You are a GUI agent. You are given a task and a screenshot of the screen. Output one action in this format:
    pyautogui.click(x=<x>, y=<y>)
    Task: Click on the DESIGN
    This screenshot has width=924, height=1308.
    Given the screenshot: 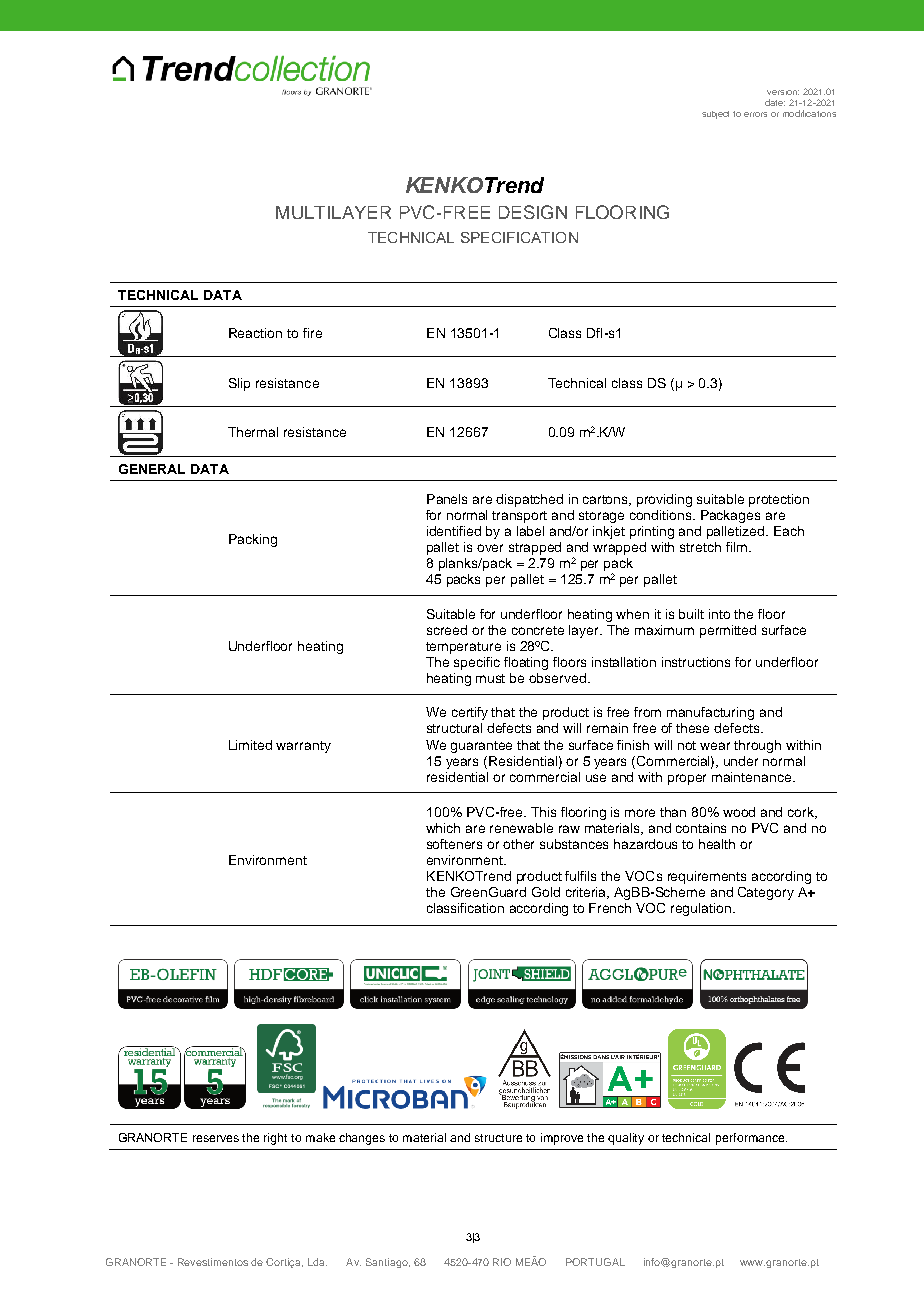 What is the action you would take?
    pyautogui.click(x=533, y=212)
